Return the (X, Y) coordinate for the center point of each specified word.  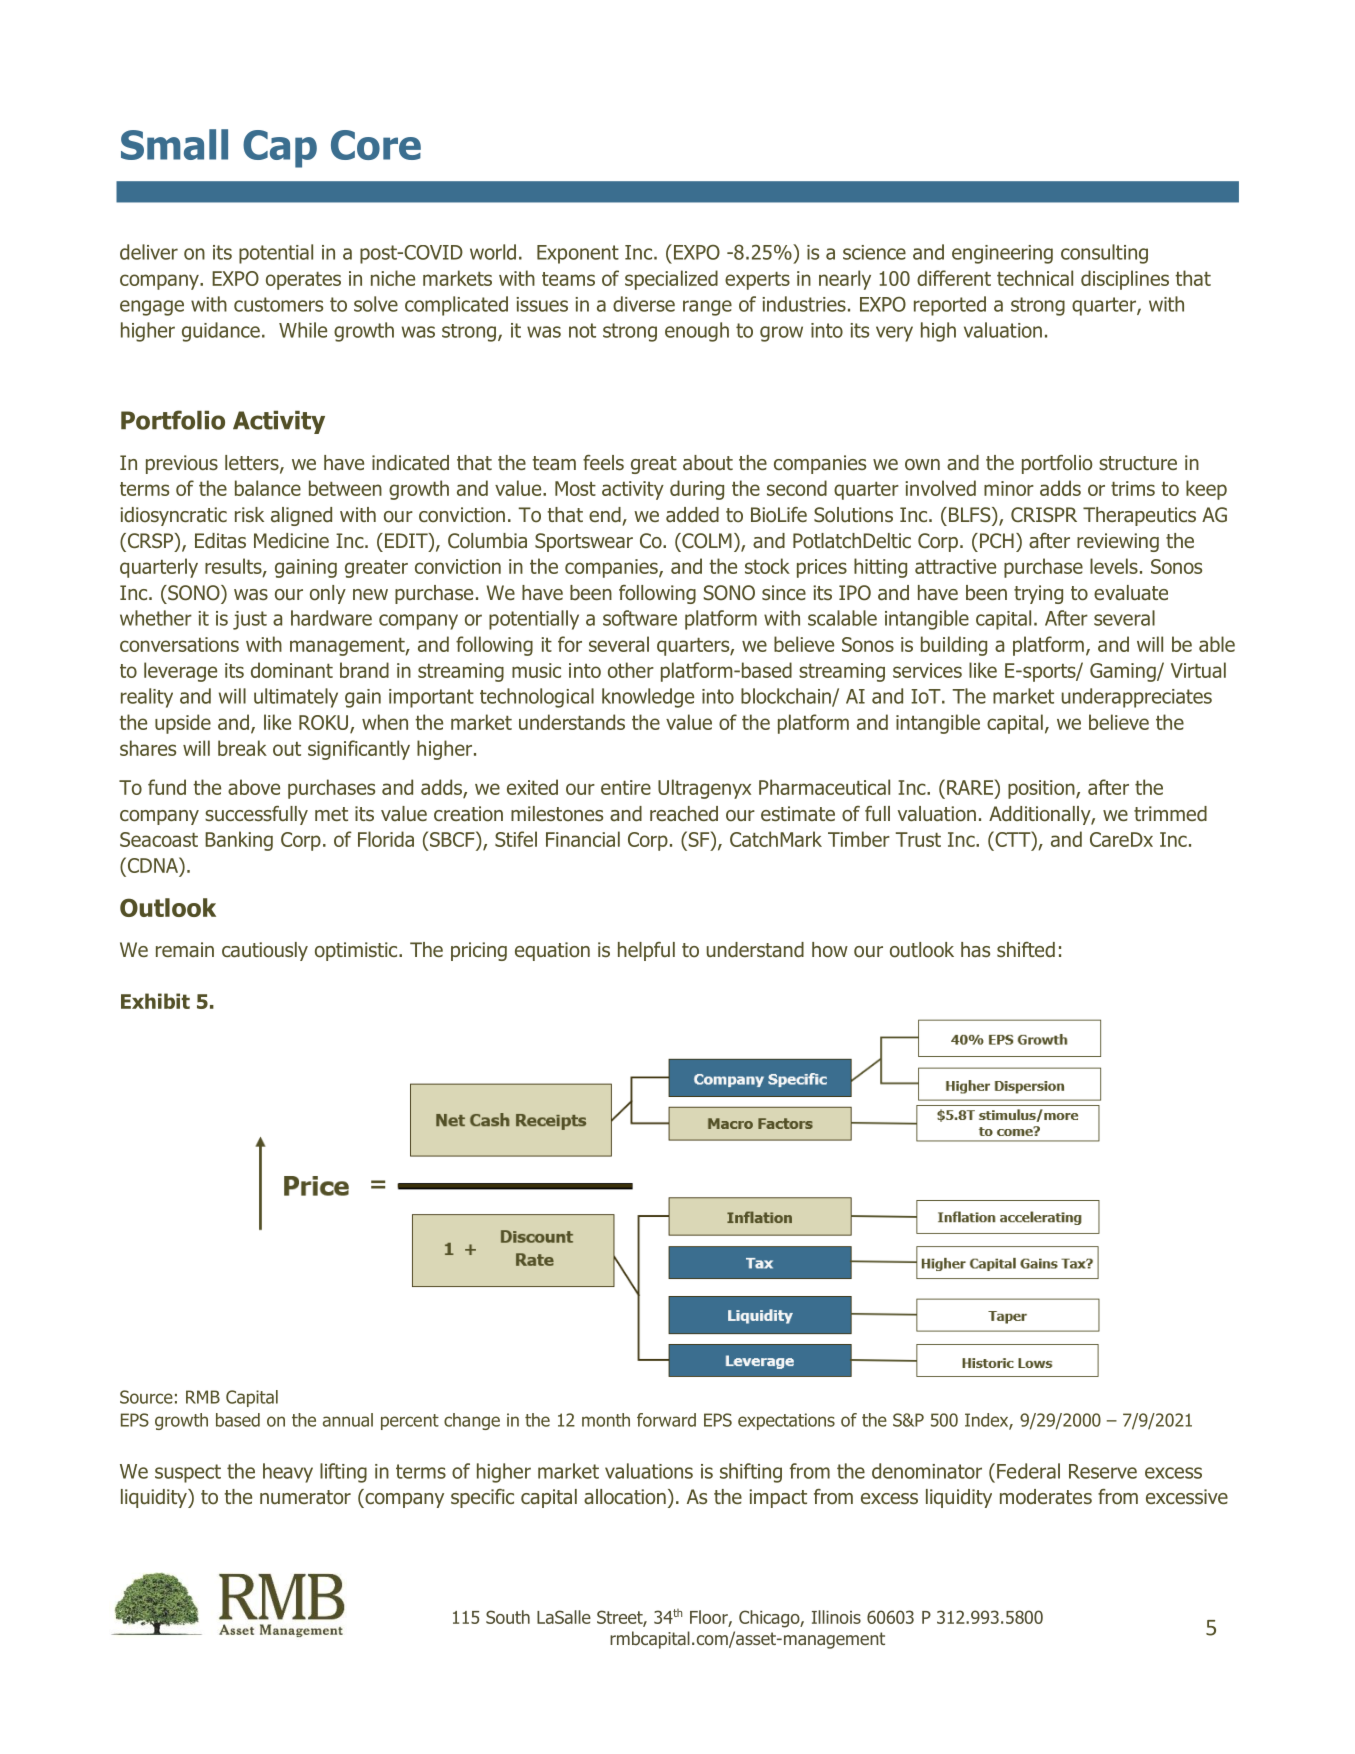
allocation (625, 1497)
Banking (239, 841)
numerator (305, 1497)
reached (684, 814)
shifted (1026, 950)
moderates (1046, 1497)
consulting (1104, 254)
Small (174, 144)
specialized (671, 280)
